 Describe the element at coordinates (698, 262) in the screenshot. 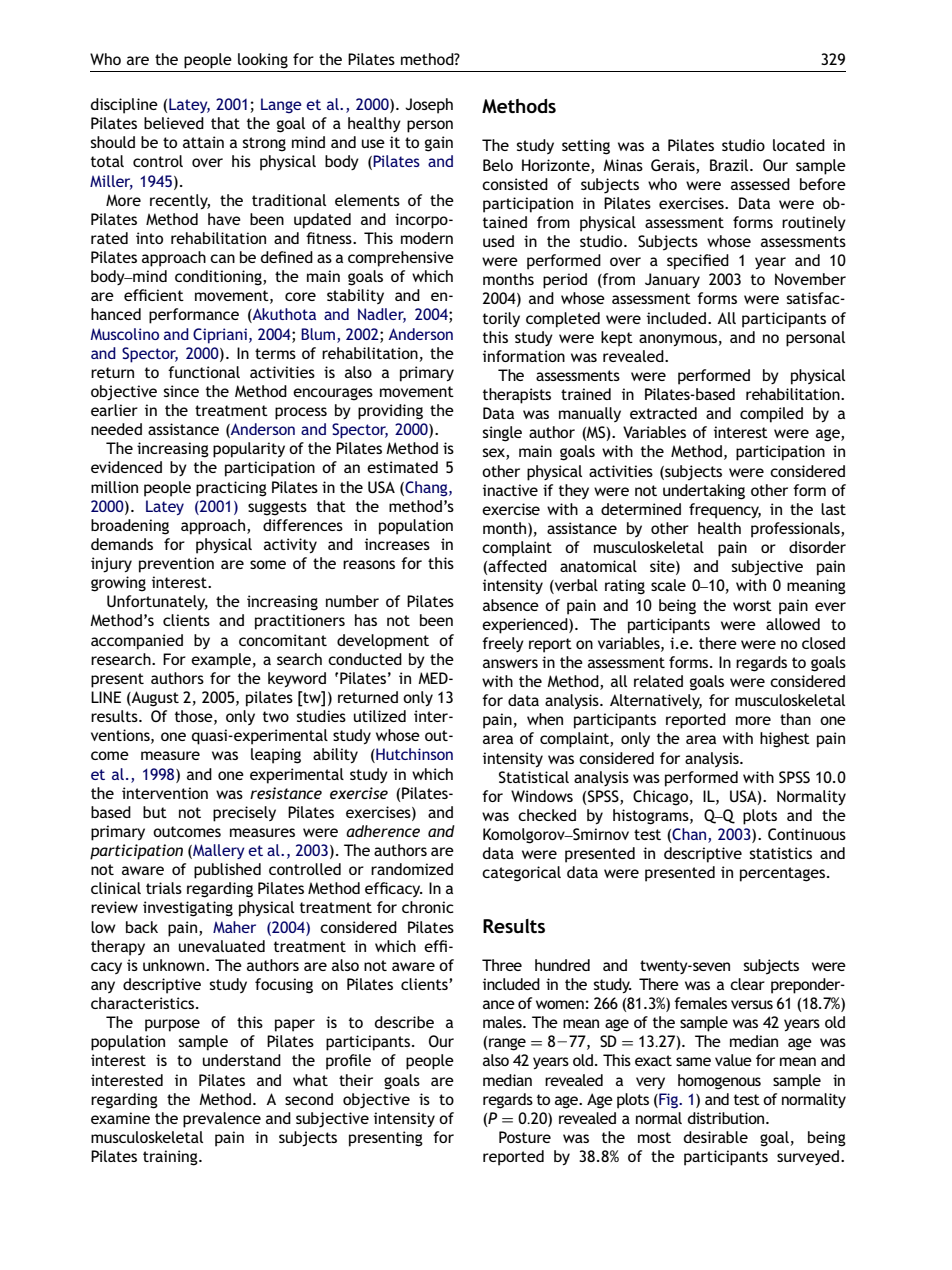

I see `specified` at that location.
